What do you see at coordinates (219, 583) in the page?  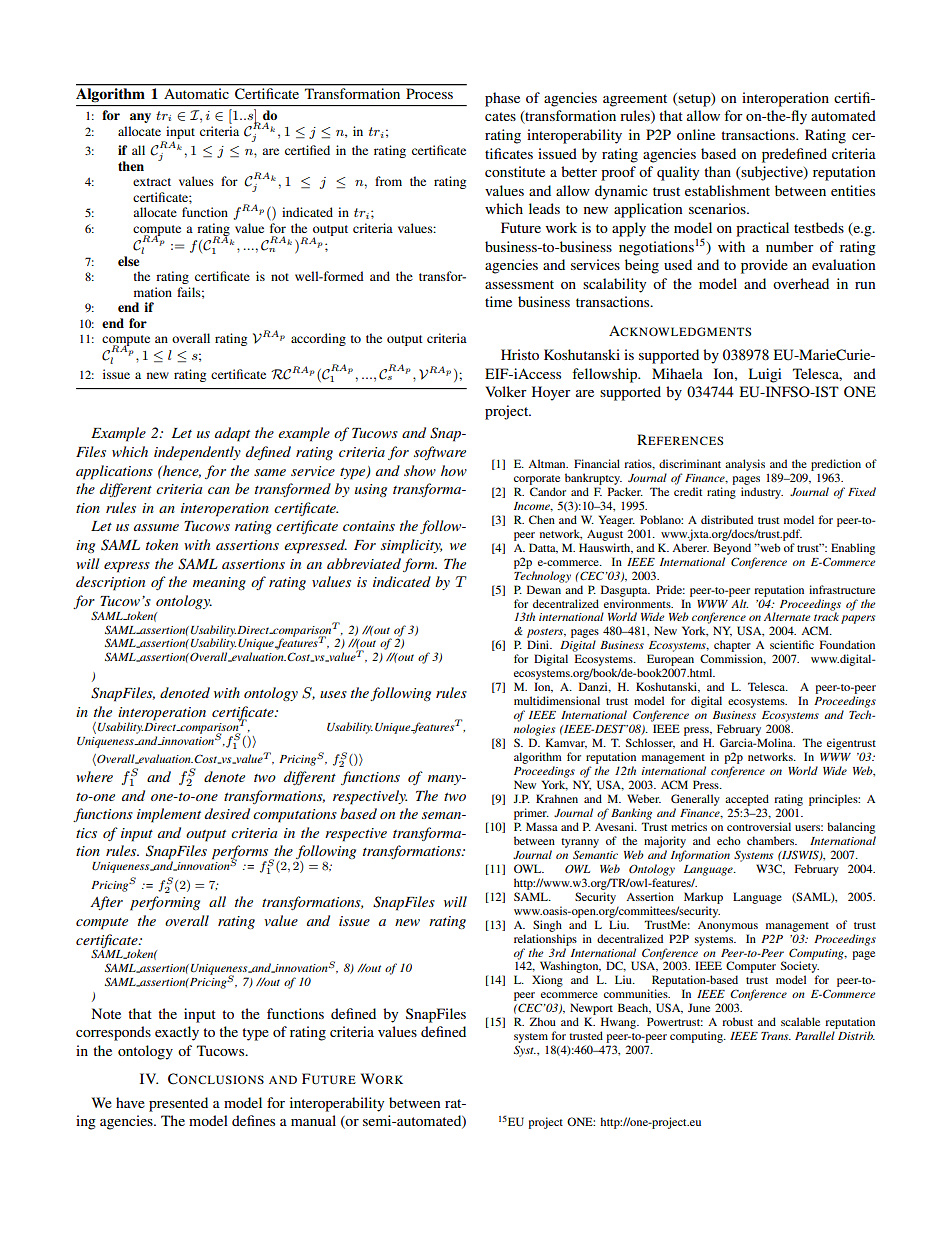 I see `meaning` at bounding box center [219, 583].
